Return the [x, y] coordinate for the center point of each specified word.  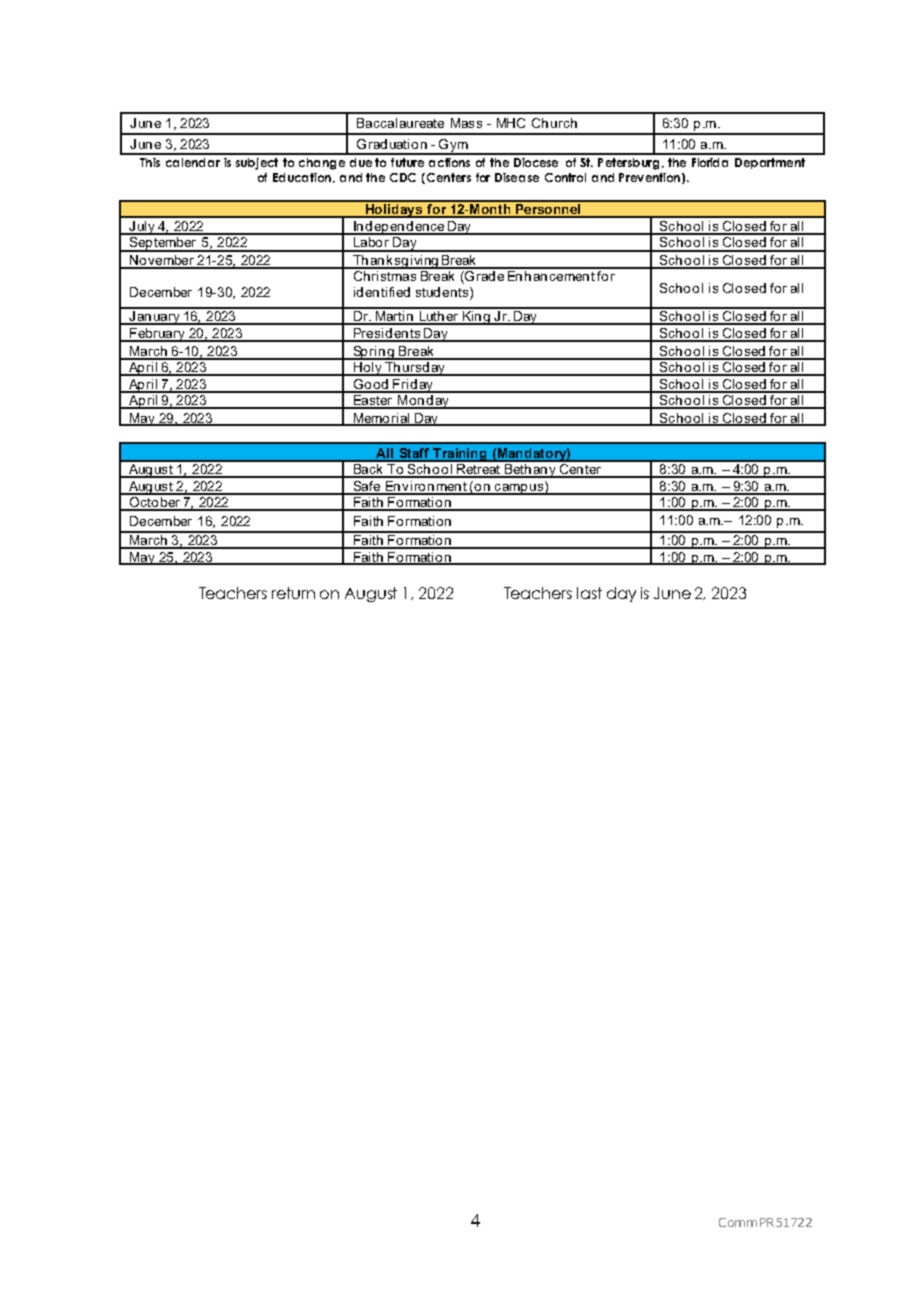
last [589, 593]
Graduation [392, 144]
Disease [517, 177]
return [293, 593]
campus [518, 489]
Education [302, 177]
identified [382, 292]
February [157, 335]
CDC [403, 177]
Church [554, 123]
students [443, 293]
